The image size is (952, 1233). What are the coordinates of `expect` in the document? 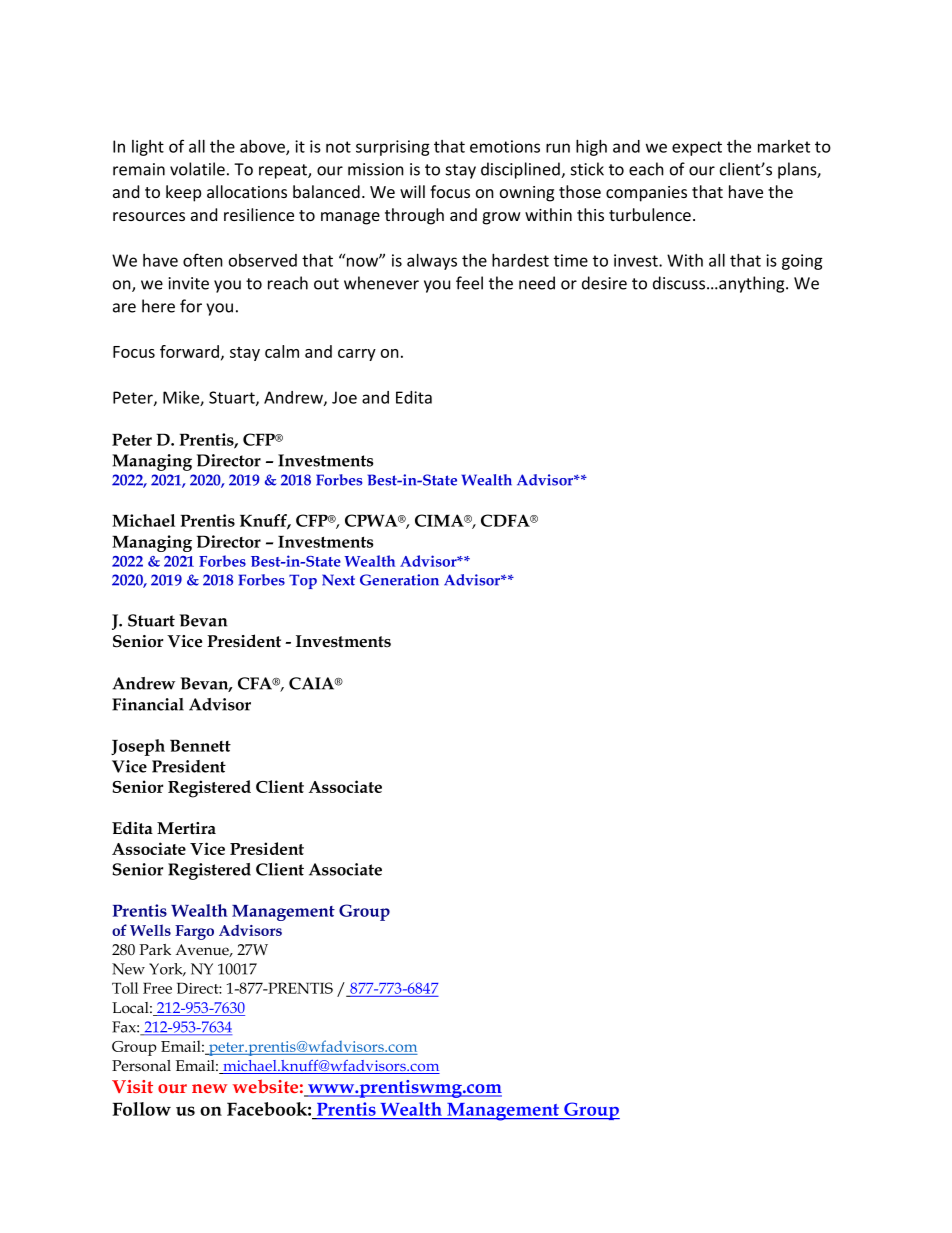 It's located at (697, 148).
